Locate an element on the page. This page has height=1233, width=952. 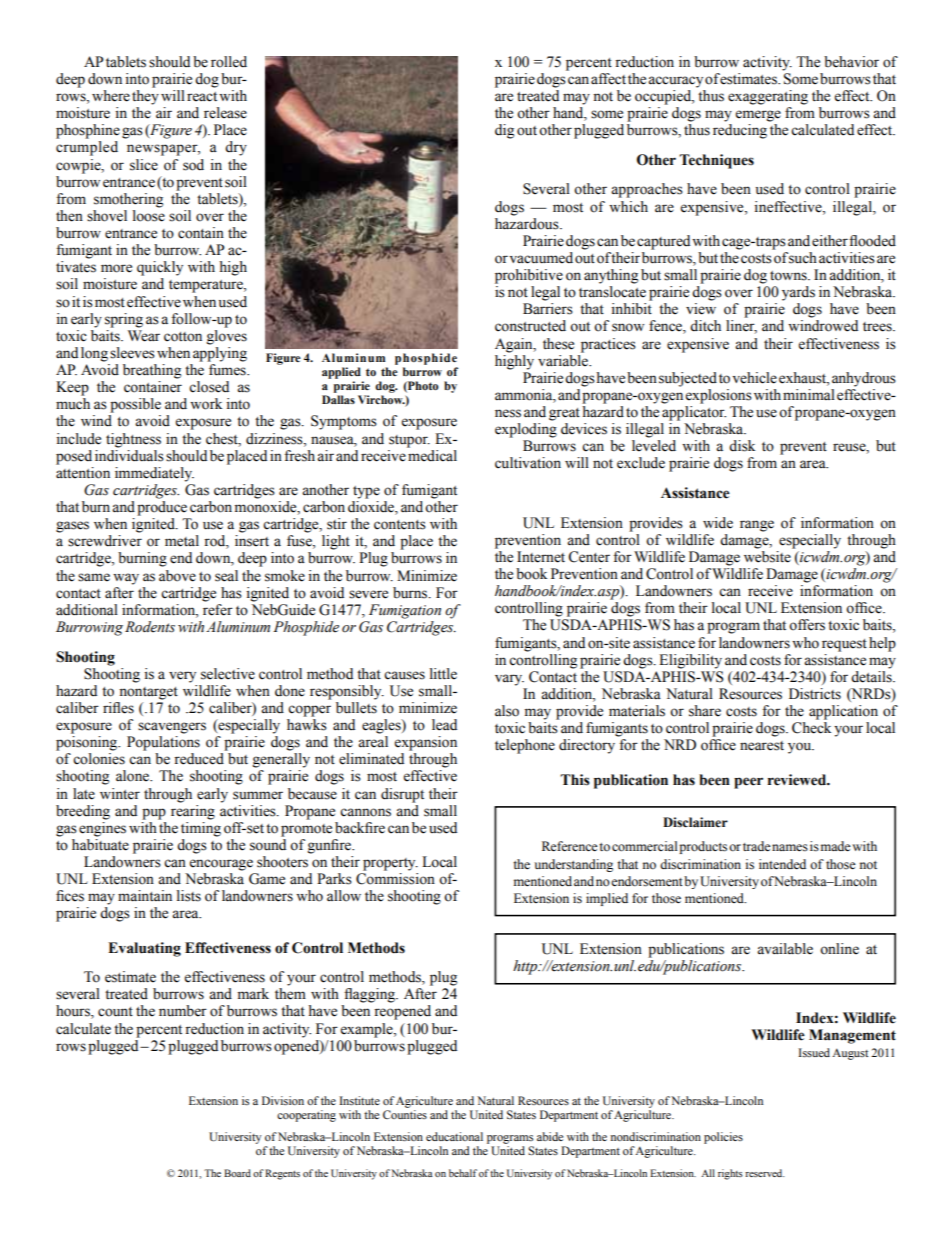
exaggerating is located at coordinates (768, 97).
